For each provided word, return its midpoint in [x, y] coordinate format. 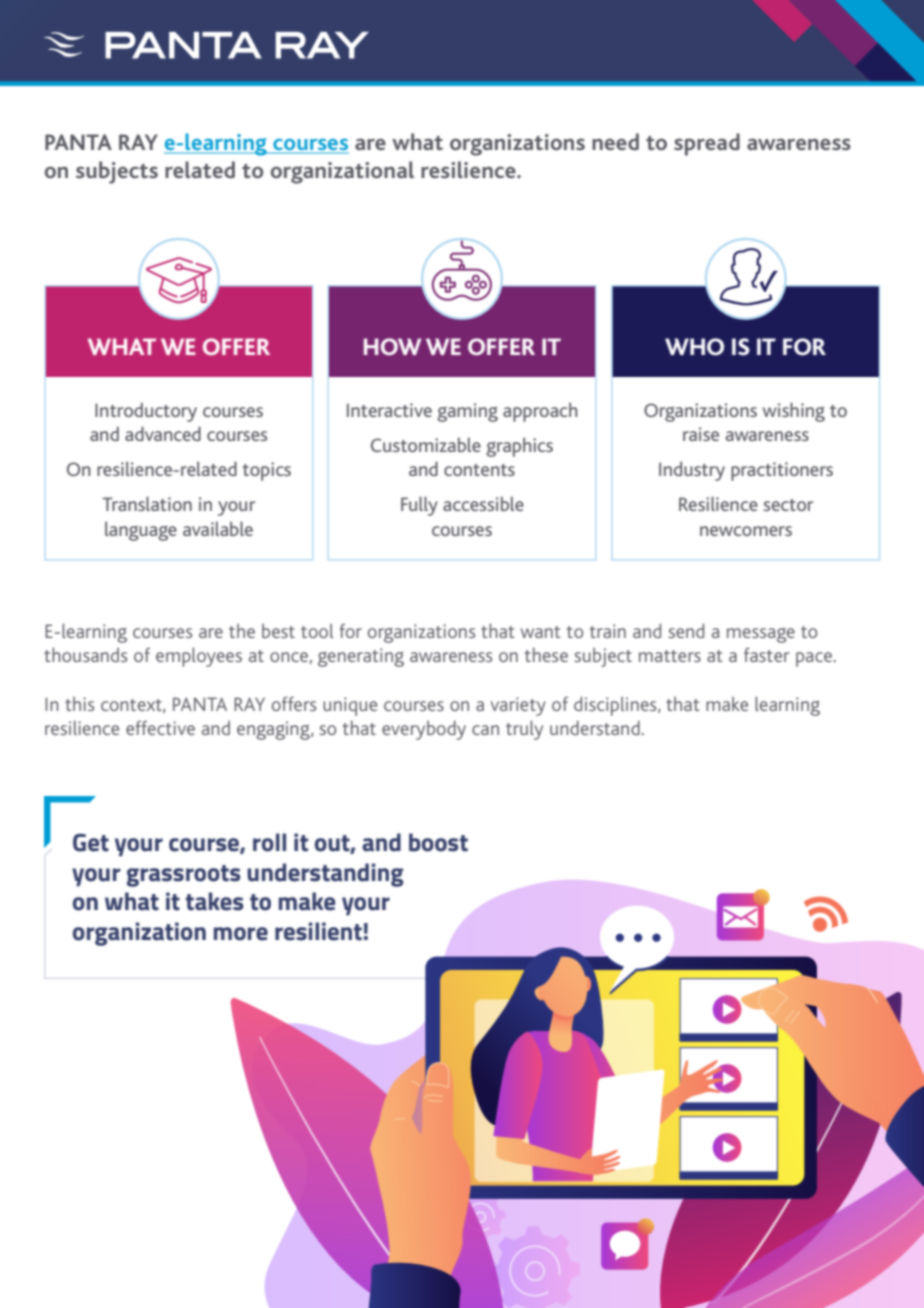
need [615, 141]
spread [707, 144]
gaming [467, 412]
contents [479, 470]
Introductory [146, 412]
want [540, 632]
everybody [424, 730]
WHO [694, 347]
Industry [692, 471]
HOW [392, 346]
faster [766, 655]
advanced [163, 433]
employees [199, 657]
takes [215, 901]
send [686, 630]
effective [160, 728]
